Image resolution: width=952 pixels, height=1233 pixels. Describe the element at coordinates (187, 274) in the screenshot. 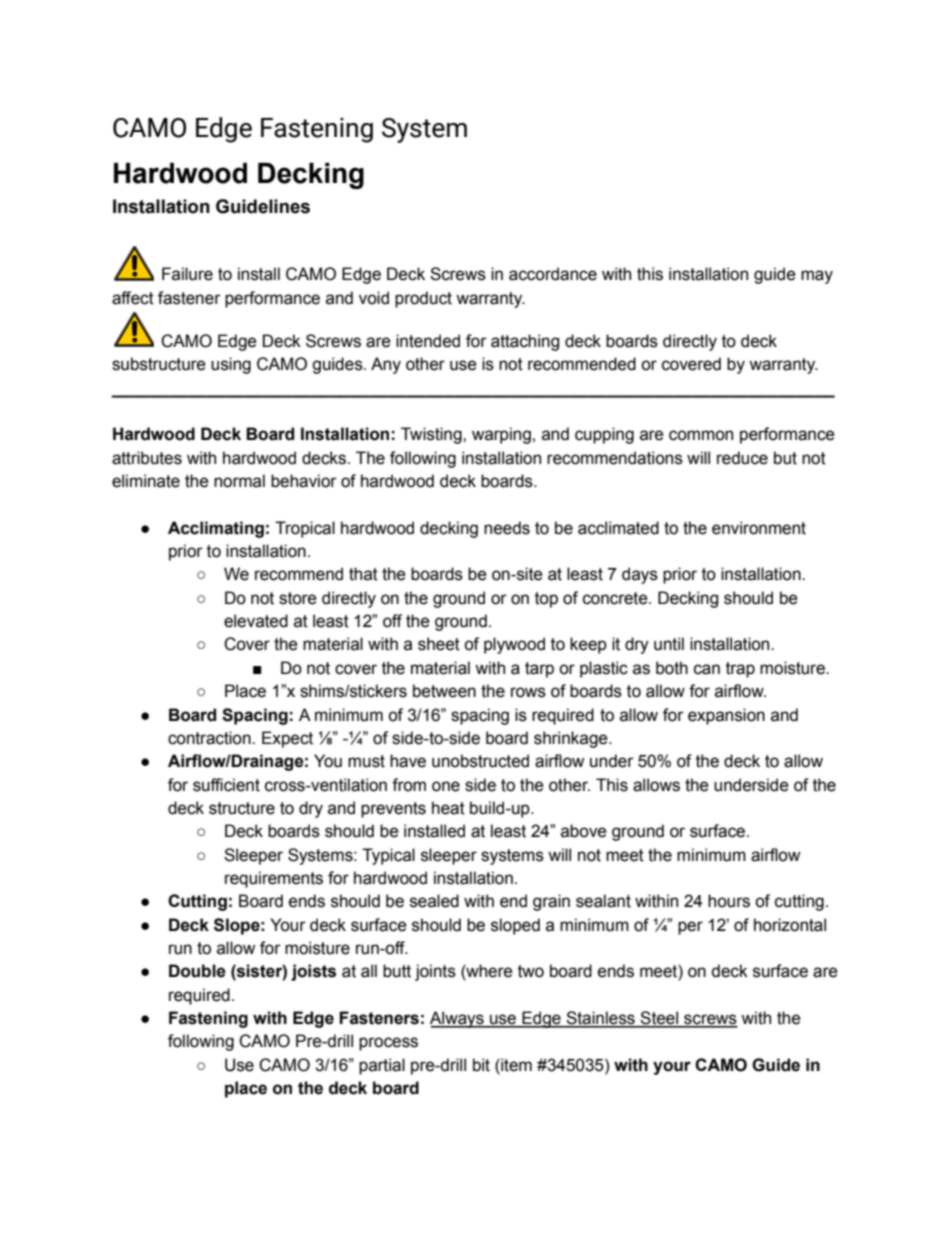

I see `Failure` at that location.
